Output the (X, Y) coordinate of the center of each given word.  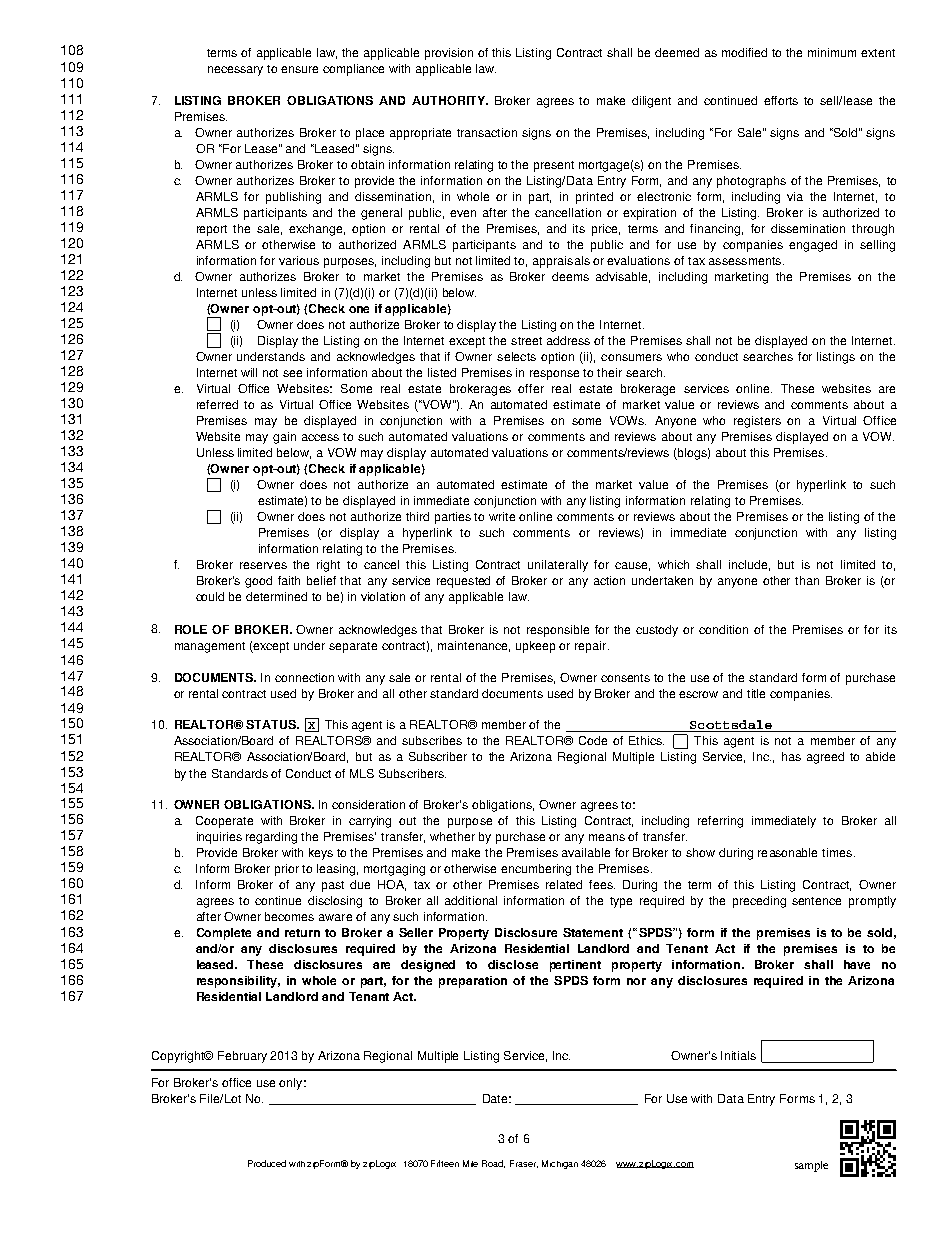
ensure (299, 69)
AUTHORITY (449, 100)
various (299, 260)
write (502, 516)
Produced (267, 1163)
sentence (816, 901)
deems (570, 276)
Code (593, 740)
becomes (289, 916)
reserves (263, 565)
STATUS (272, 724)
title (756, 693)
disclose (513, 964)
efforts (781, 100)
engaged (813, 246)
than (807, 580)
